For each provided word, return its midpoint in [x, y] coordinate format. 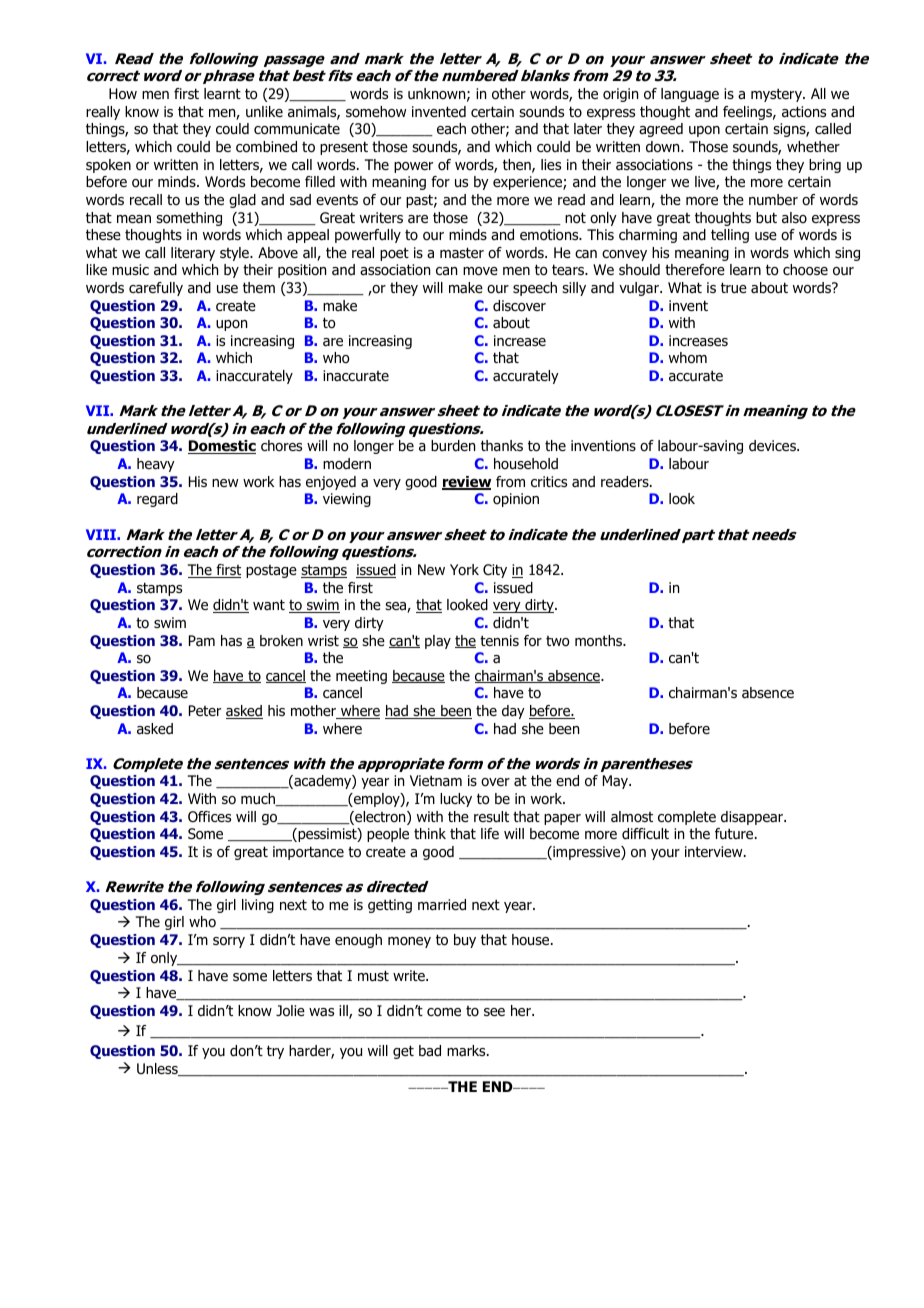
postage [271, 571]
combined [266, 147]
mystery [777, 95]
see [494, 1012]
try [275, 1052]
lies [551, 164]
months [599, 641]
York [464, 570]
